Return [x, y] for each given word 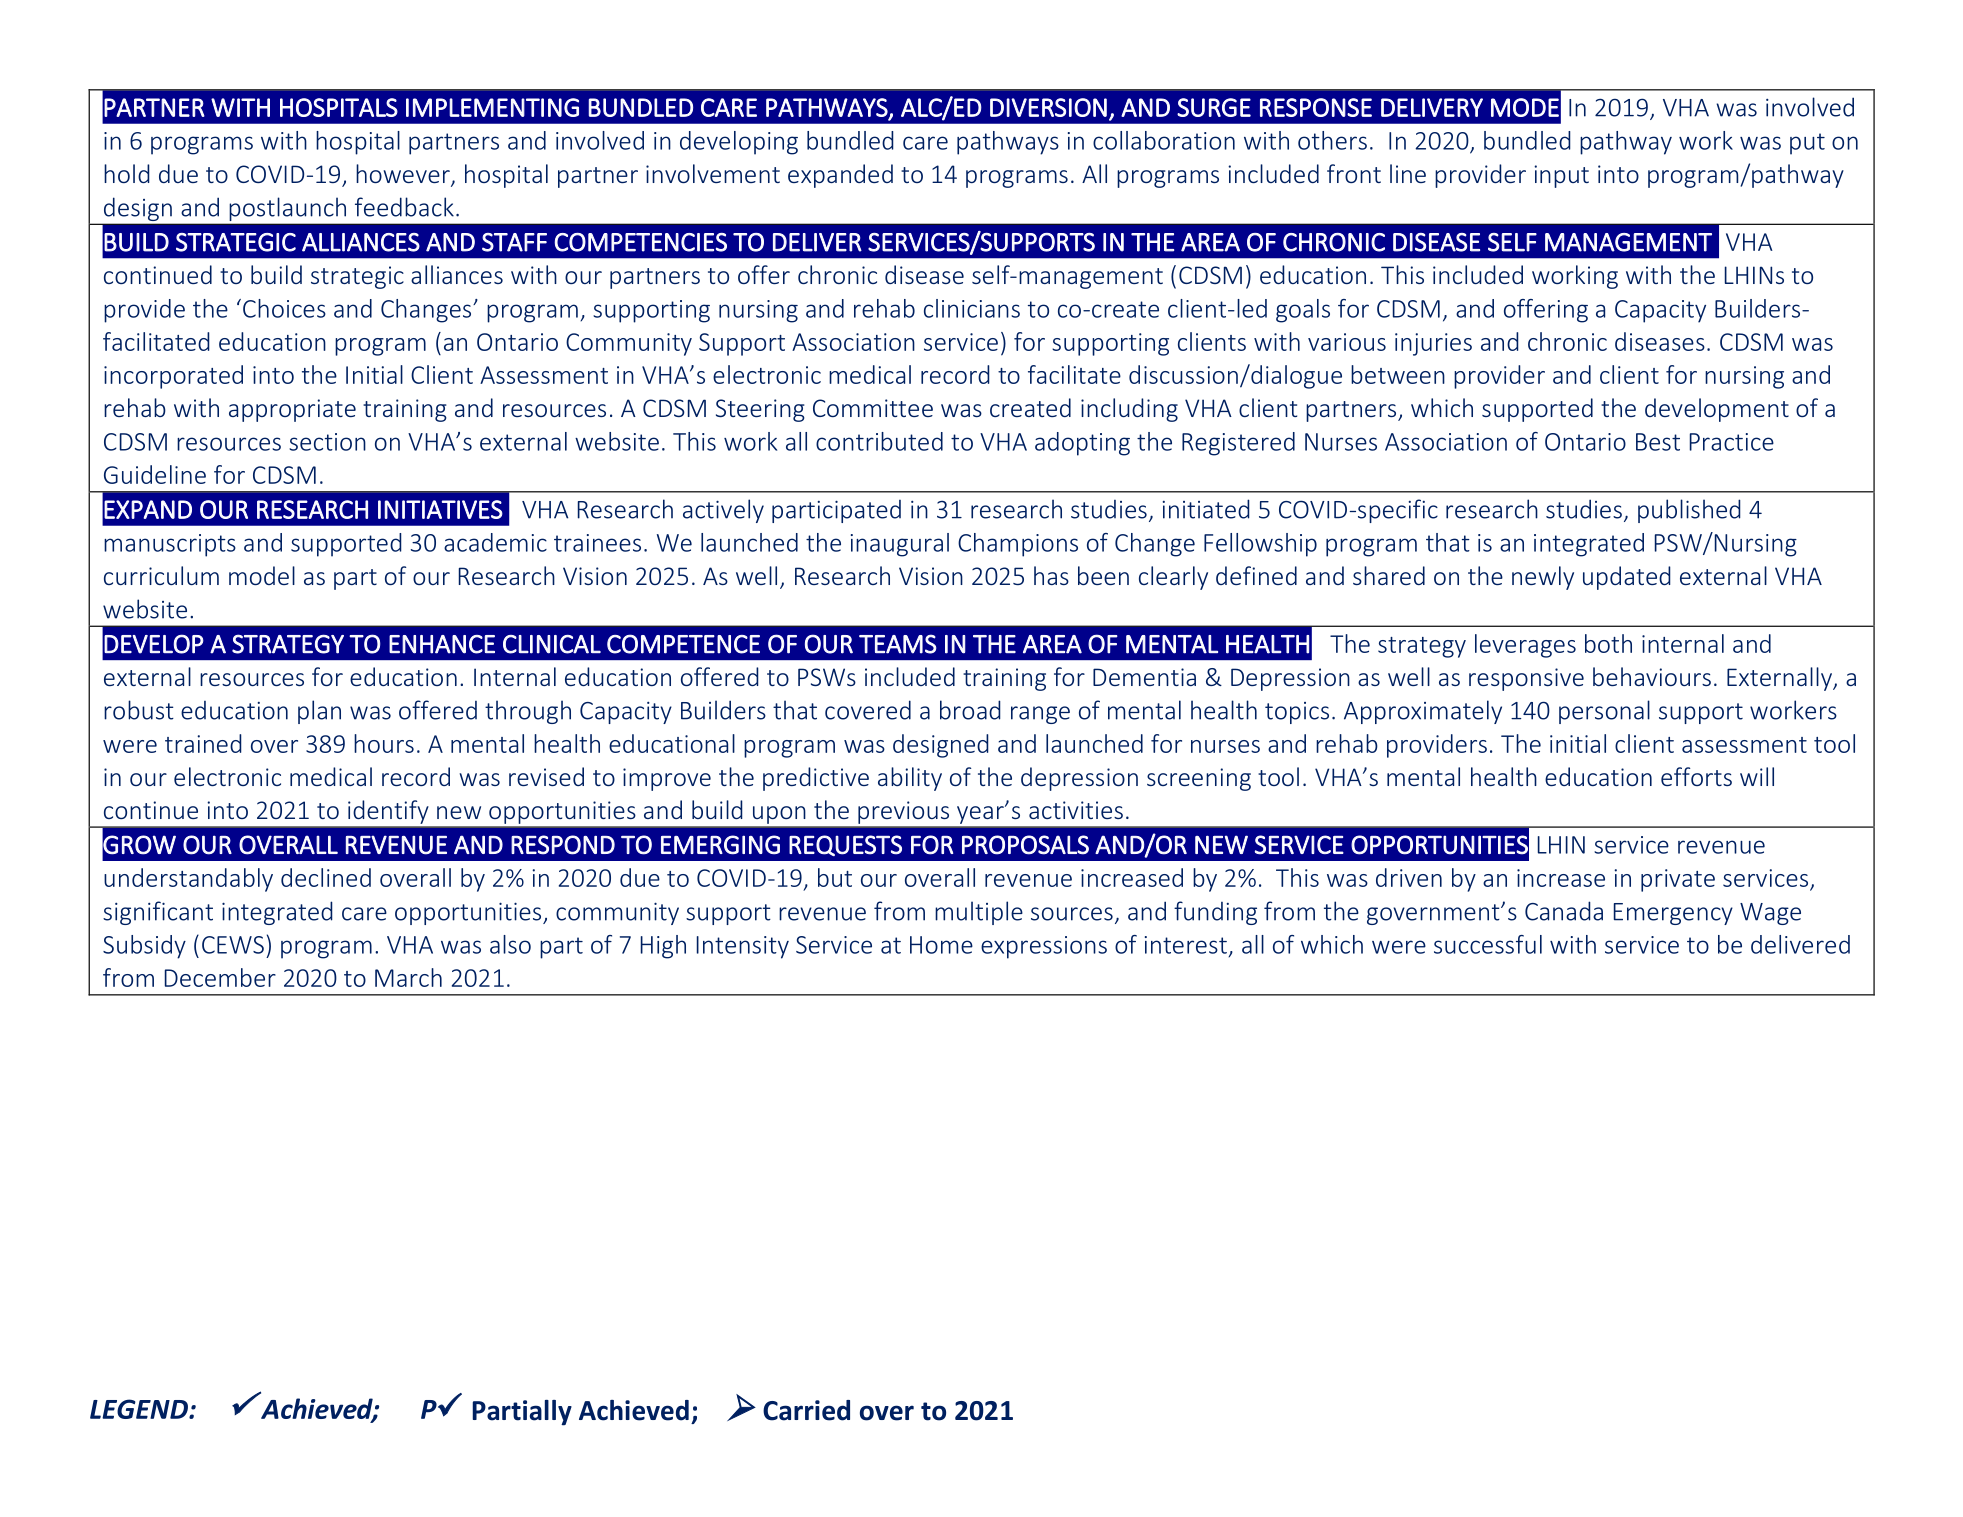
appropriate [292, 410]
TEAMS [898, 644]
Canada [1564, 911]
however [404, 175]
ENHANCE [442, 644]
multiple [979, 913]
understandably [188, 880]
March [408, 977]
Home [941, 945]
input [1561, 176]
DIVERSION [1048, 107]
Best [1658, 442]
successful [1488, 944]
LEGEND [140, 1409]
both [1608, 643]
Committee [873, 408]
